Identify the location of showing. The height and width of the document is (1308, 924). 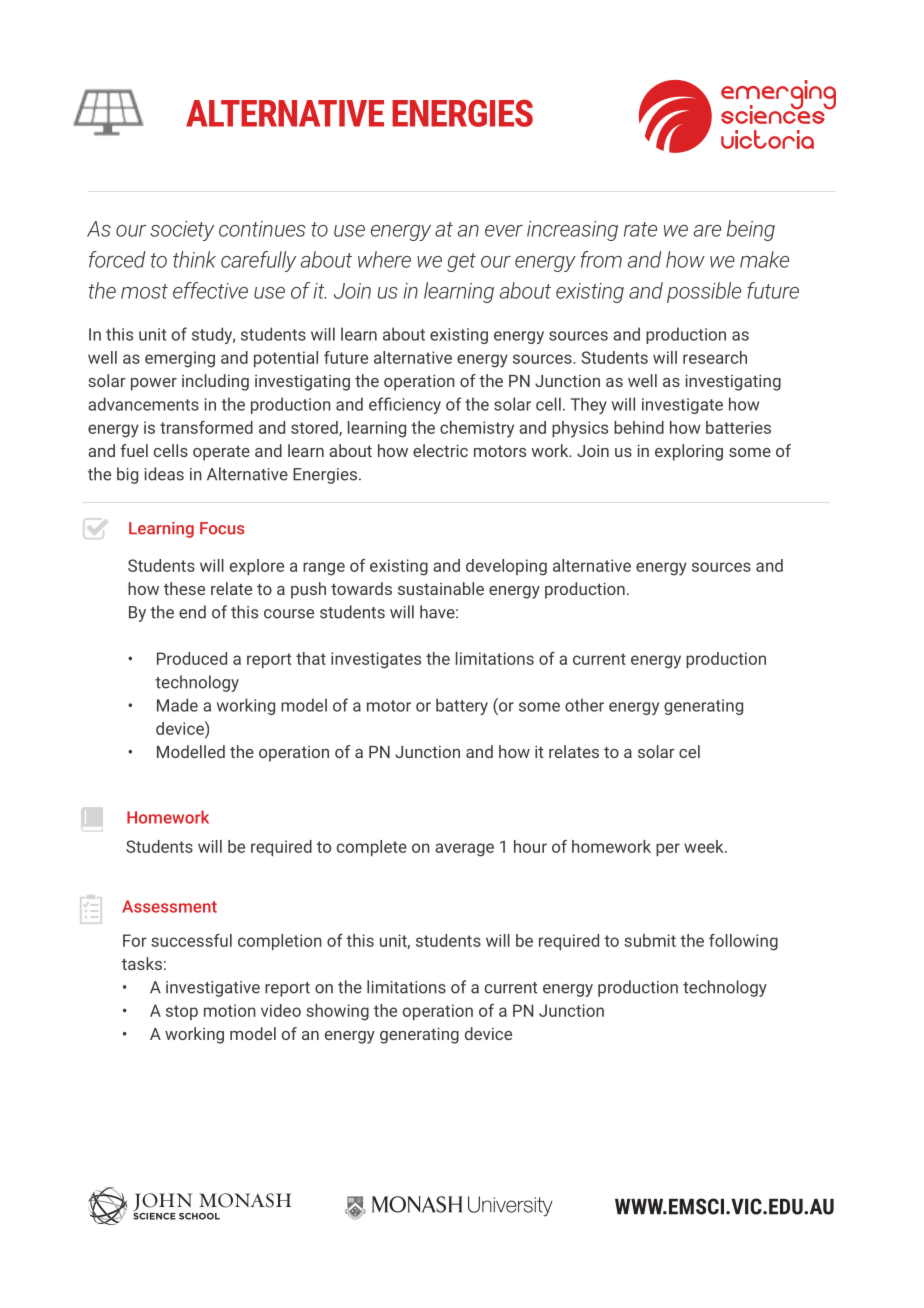
(337, 1012).
